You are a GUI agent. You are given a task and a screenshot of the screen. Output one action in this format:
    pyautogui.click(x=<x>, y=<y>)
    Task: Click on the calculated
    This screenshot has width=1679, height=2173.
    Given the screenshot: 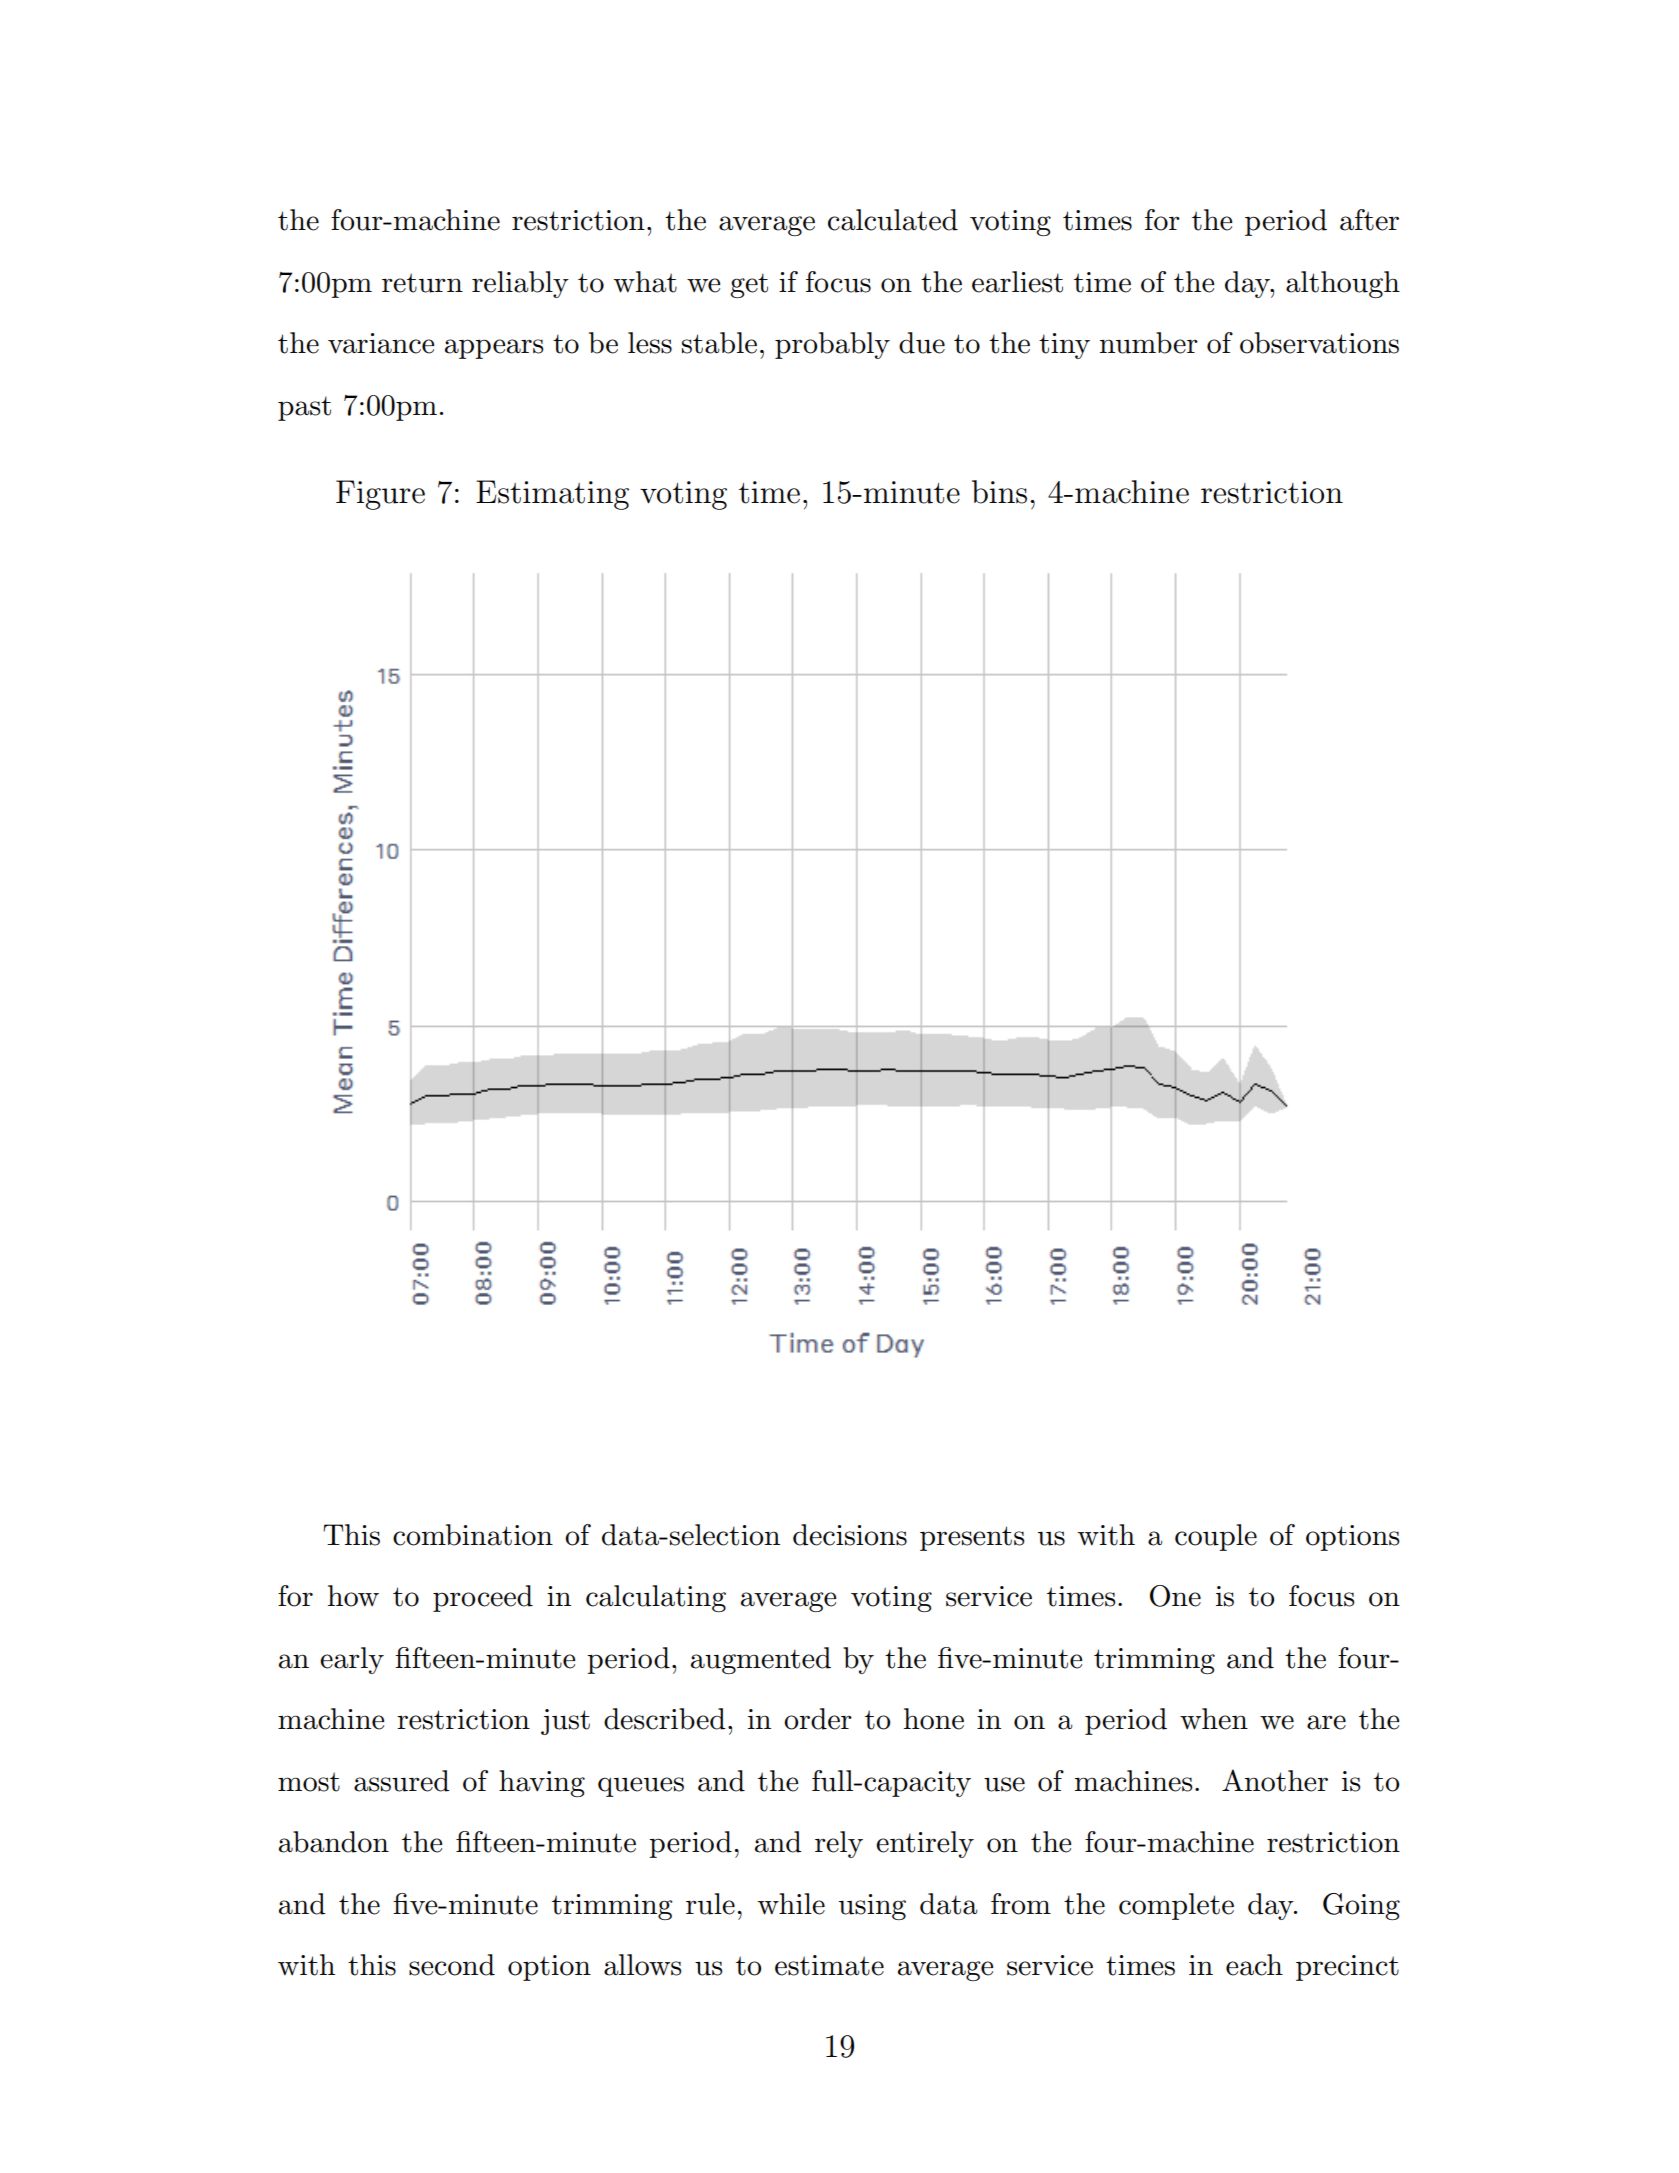 What is the action you would take?
    pyautogui.click(x=893, y=220)
